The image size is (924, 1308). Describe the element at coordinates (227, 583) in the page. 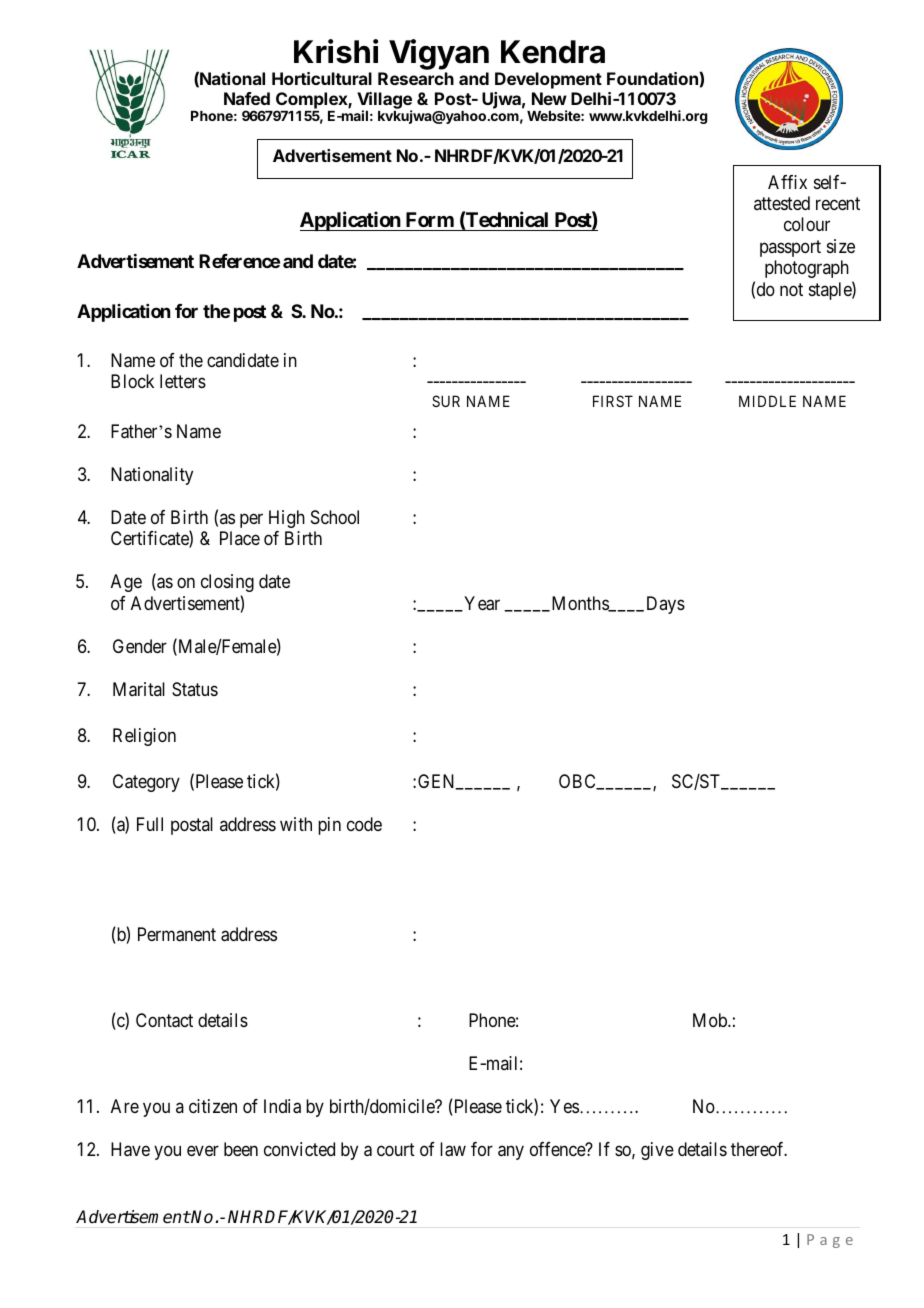

I see `closing` at that location.
